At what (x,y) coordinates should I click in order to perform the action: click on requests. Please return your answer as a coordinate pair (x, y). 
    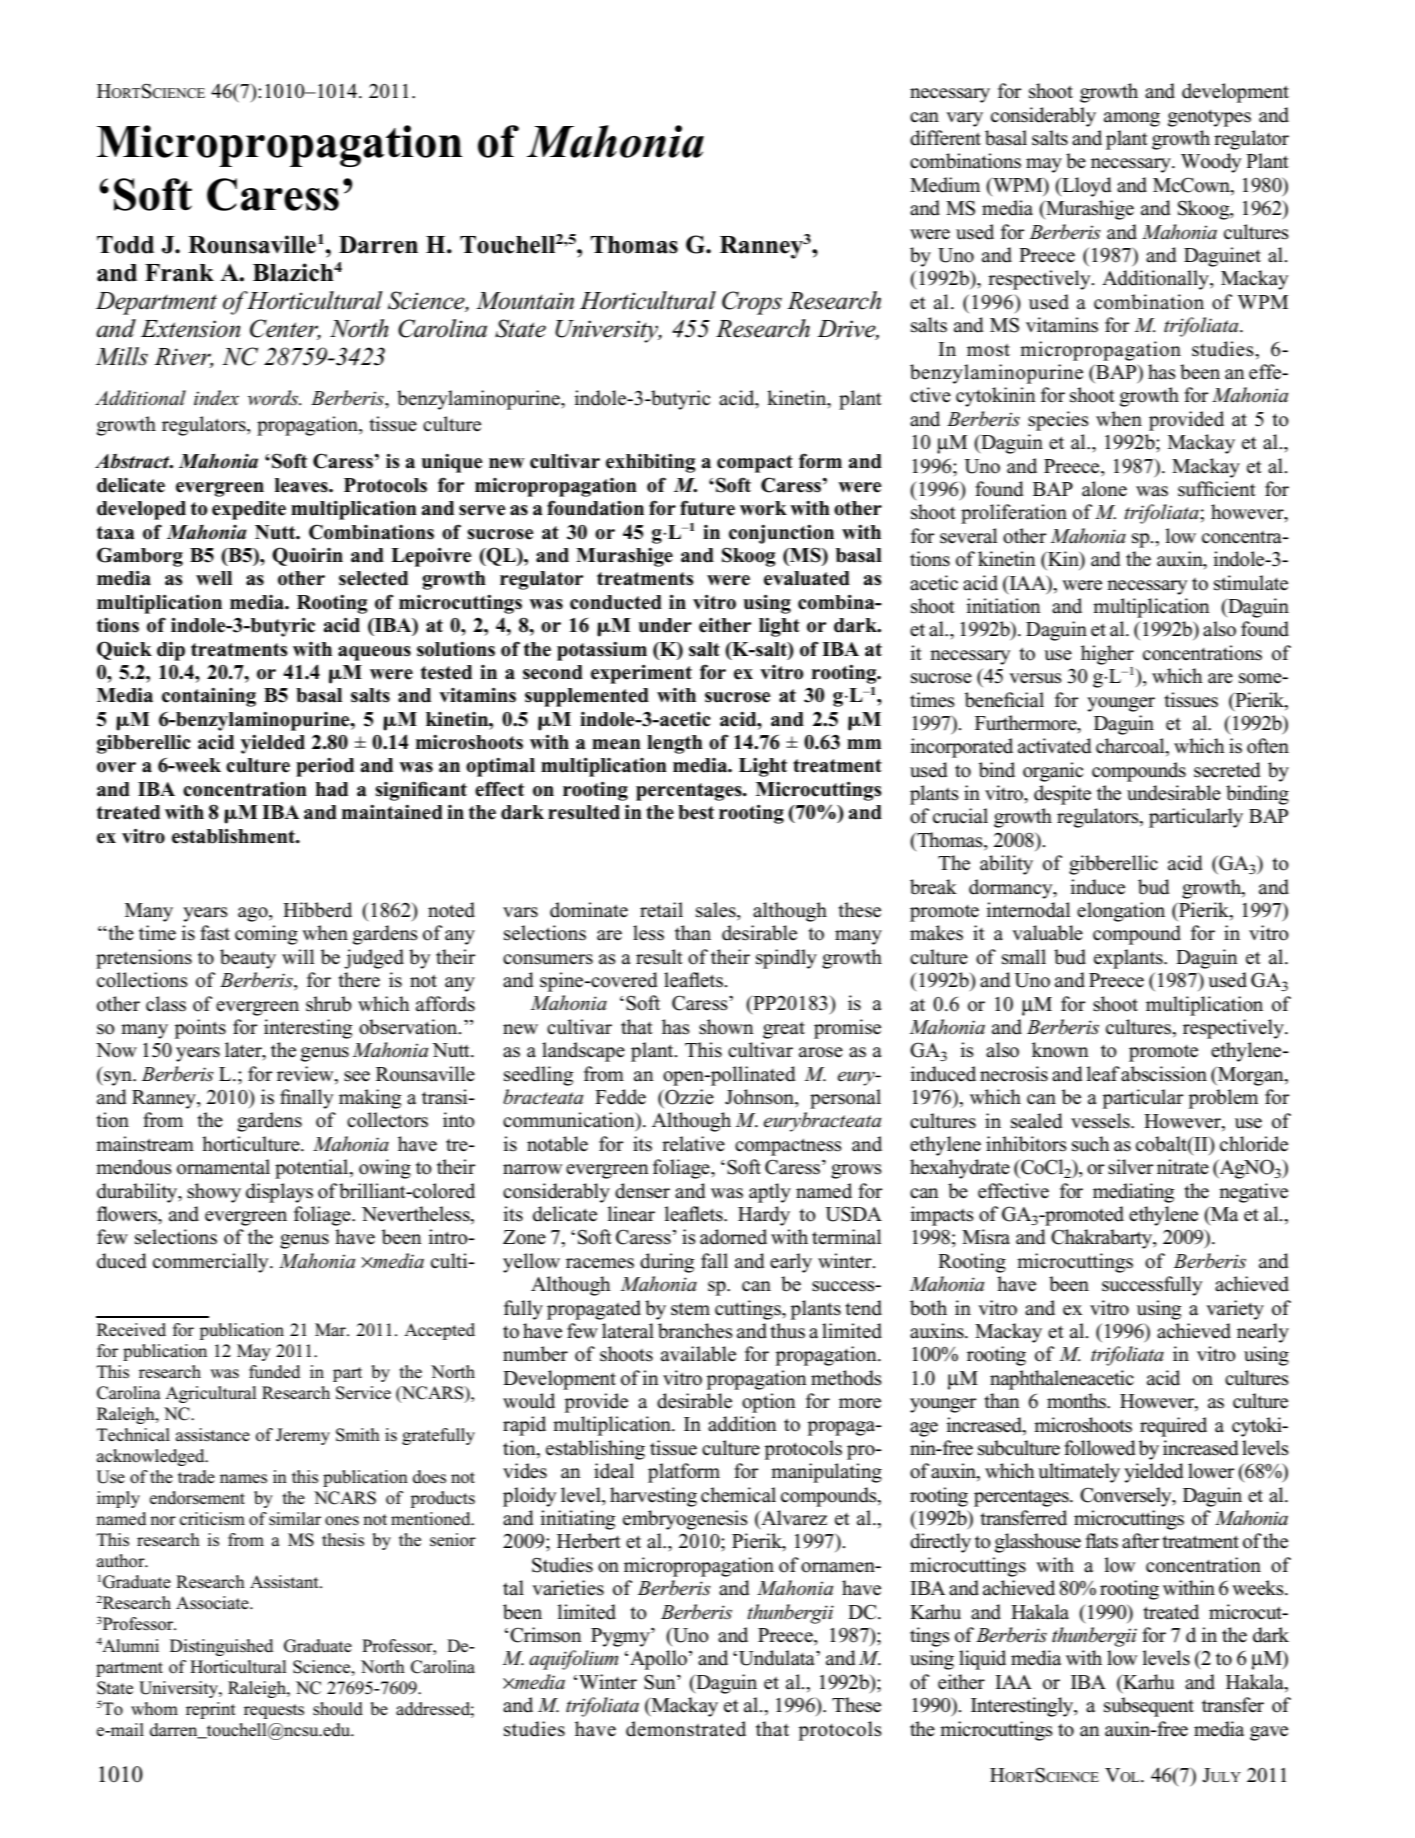
    Looking at the image, I should click on (274, 1711).
